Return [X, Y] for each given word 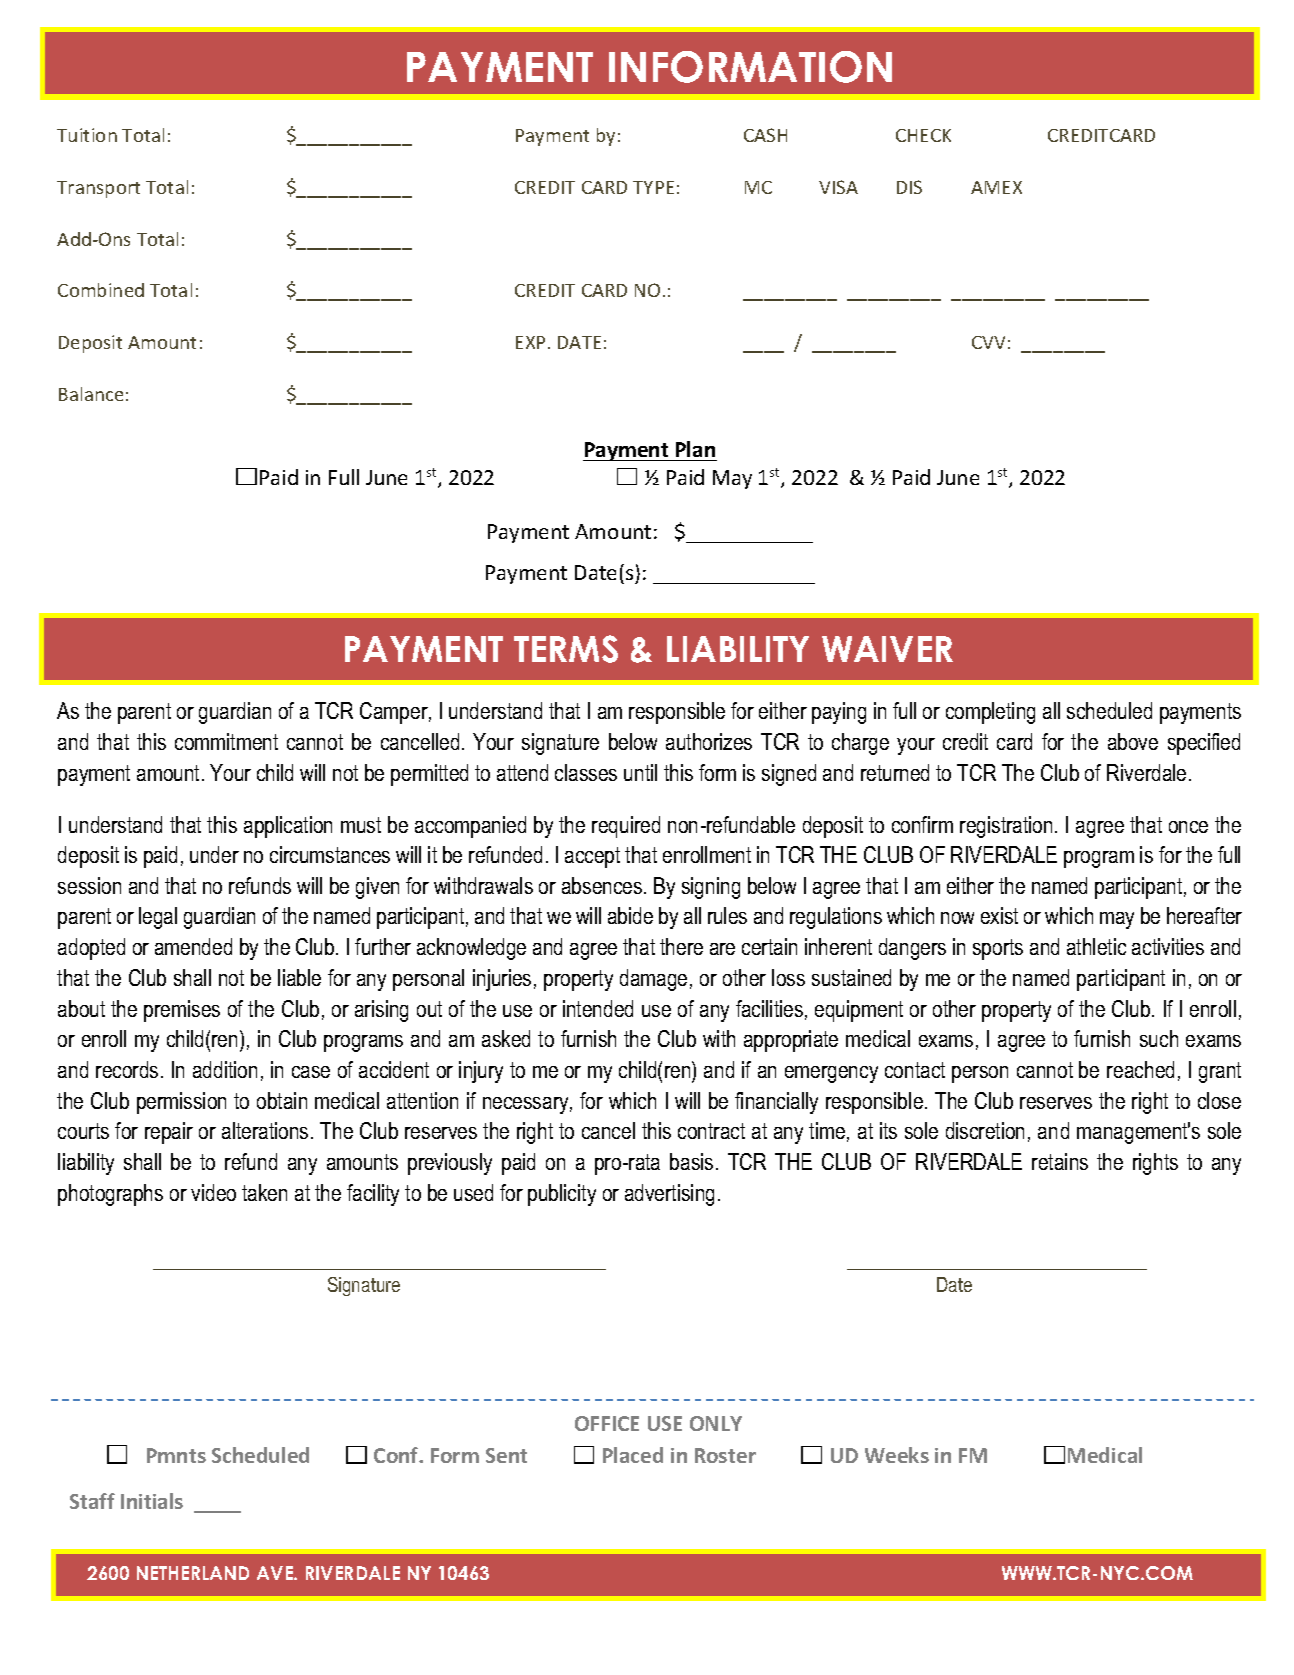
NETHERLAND [193, 1573]
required [626, 827]
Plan [695, 449]
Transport [98, 189]
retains [1060, 1161]
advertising [669, 1195]
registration [1006, 827]
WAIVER [887, 649]
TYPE [653, 187]
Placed [633, 1455]
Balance [91, 394]
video [213, 1192]
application [288, 827]
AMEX [996, 187]
